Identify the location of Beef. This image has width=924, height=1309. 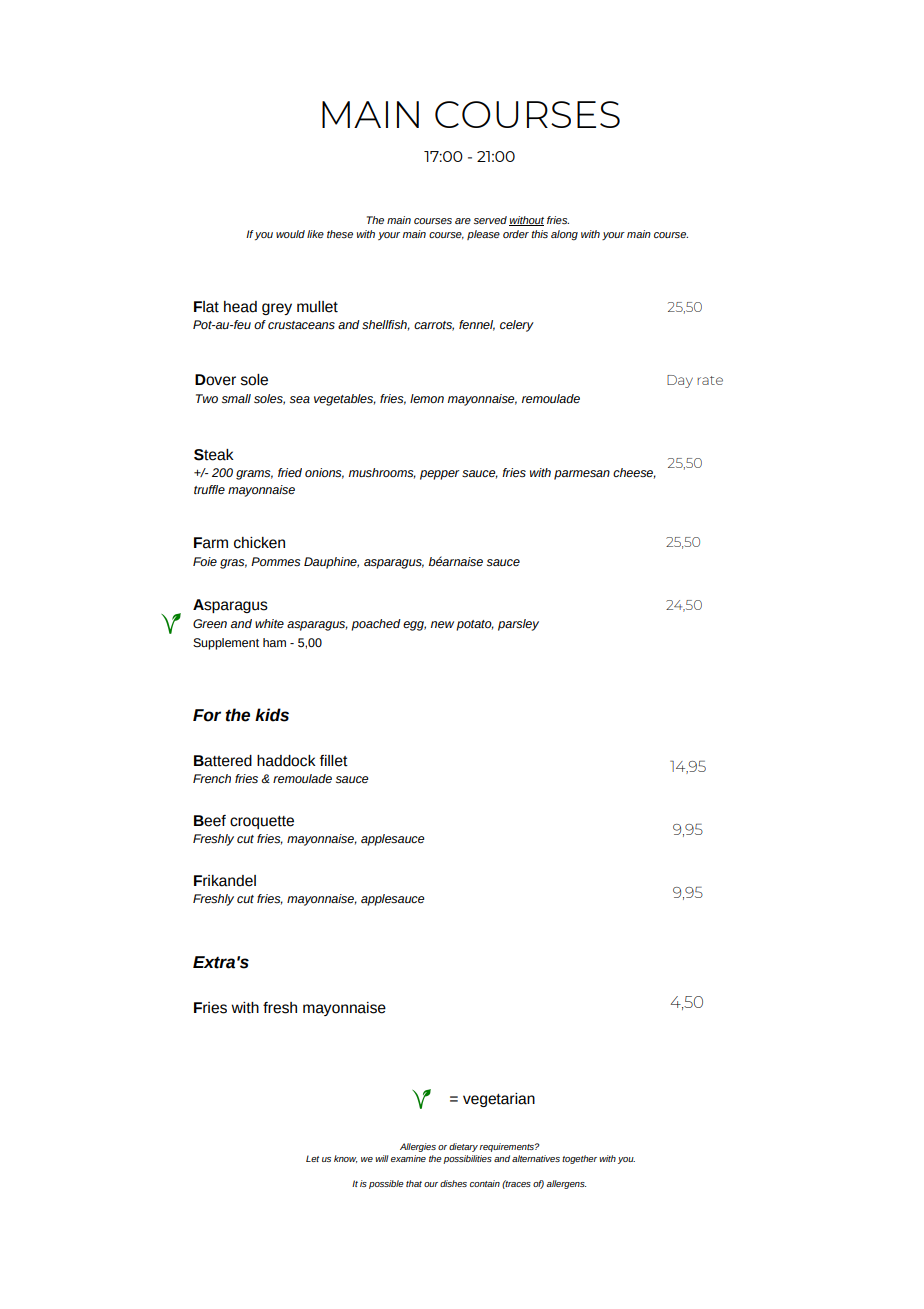
(210, 821).
